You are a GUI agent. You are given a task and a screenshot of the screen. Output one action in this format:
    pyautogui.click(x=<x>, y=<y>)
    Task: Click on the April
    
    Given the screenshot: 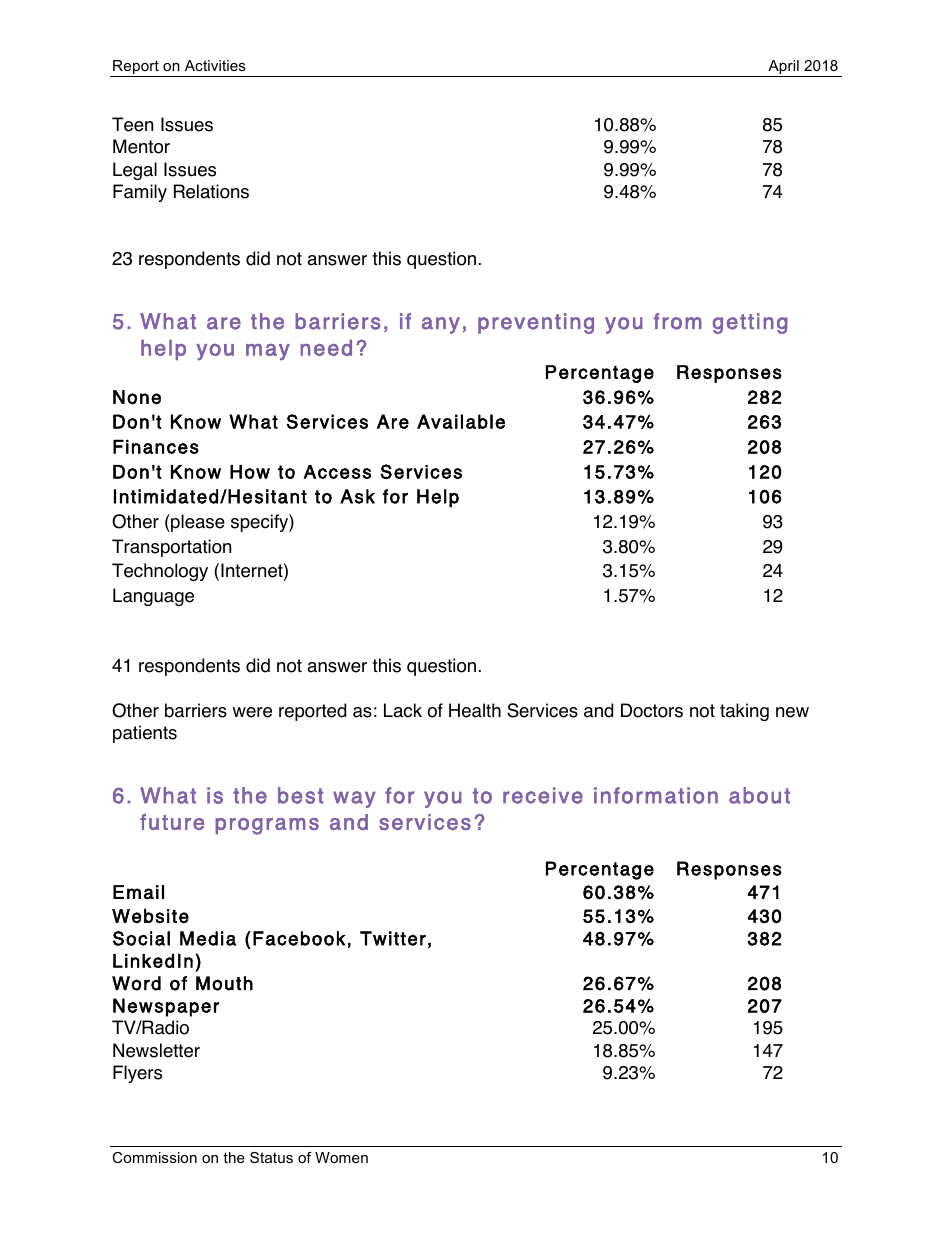 What is the action you would take?
    pyautogui.click(x=783, y=68)
